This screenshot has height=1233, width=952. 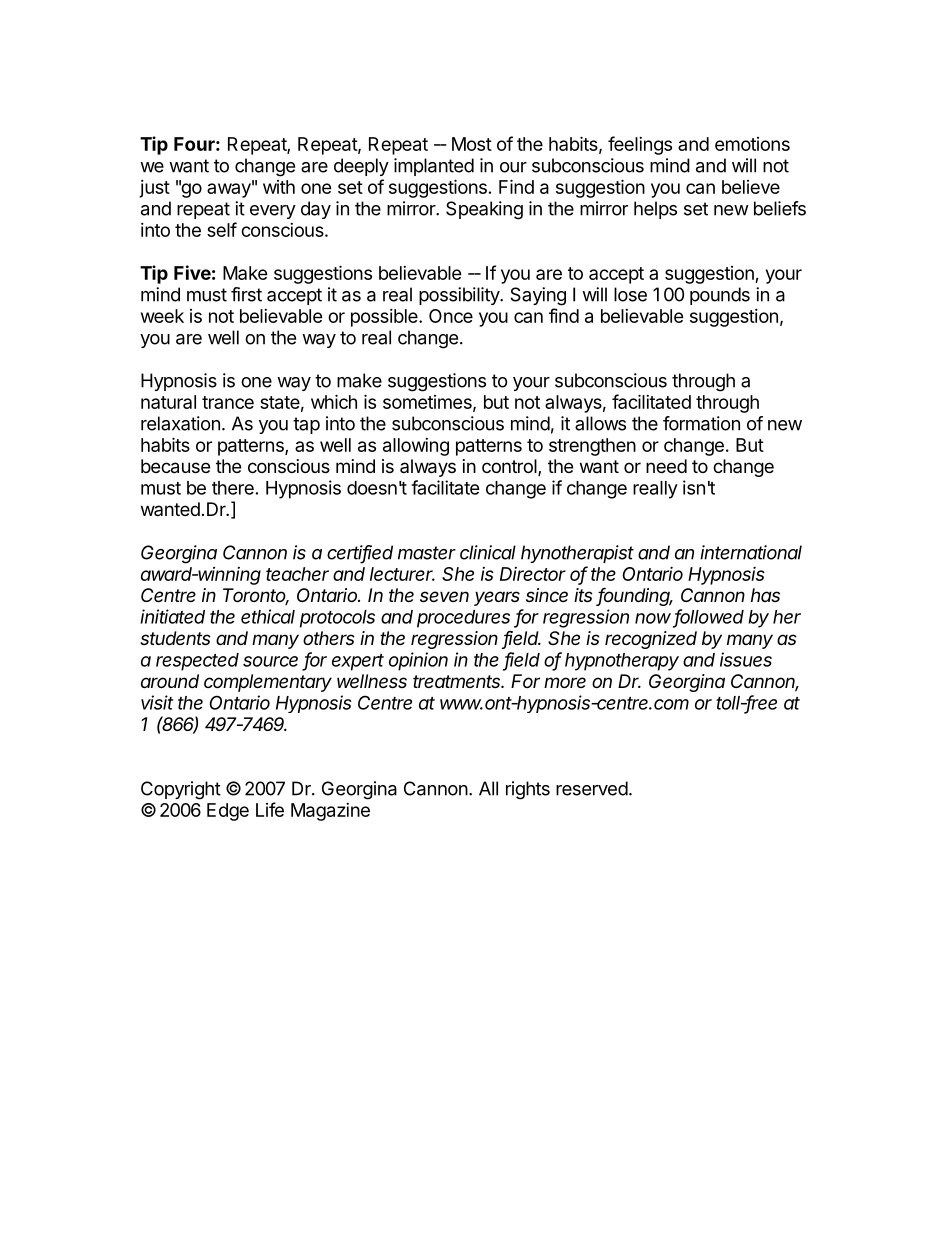 What do you see at coordinates (592, 788) in the screenshot?
I see `reserved` at bounding box center [592, 788].
